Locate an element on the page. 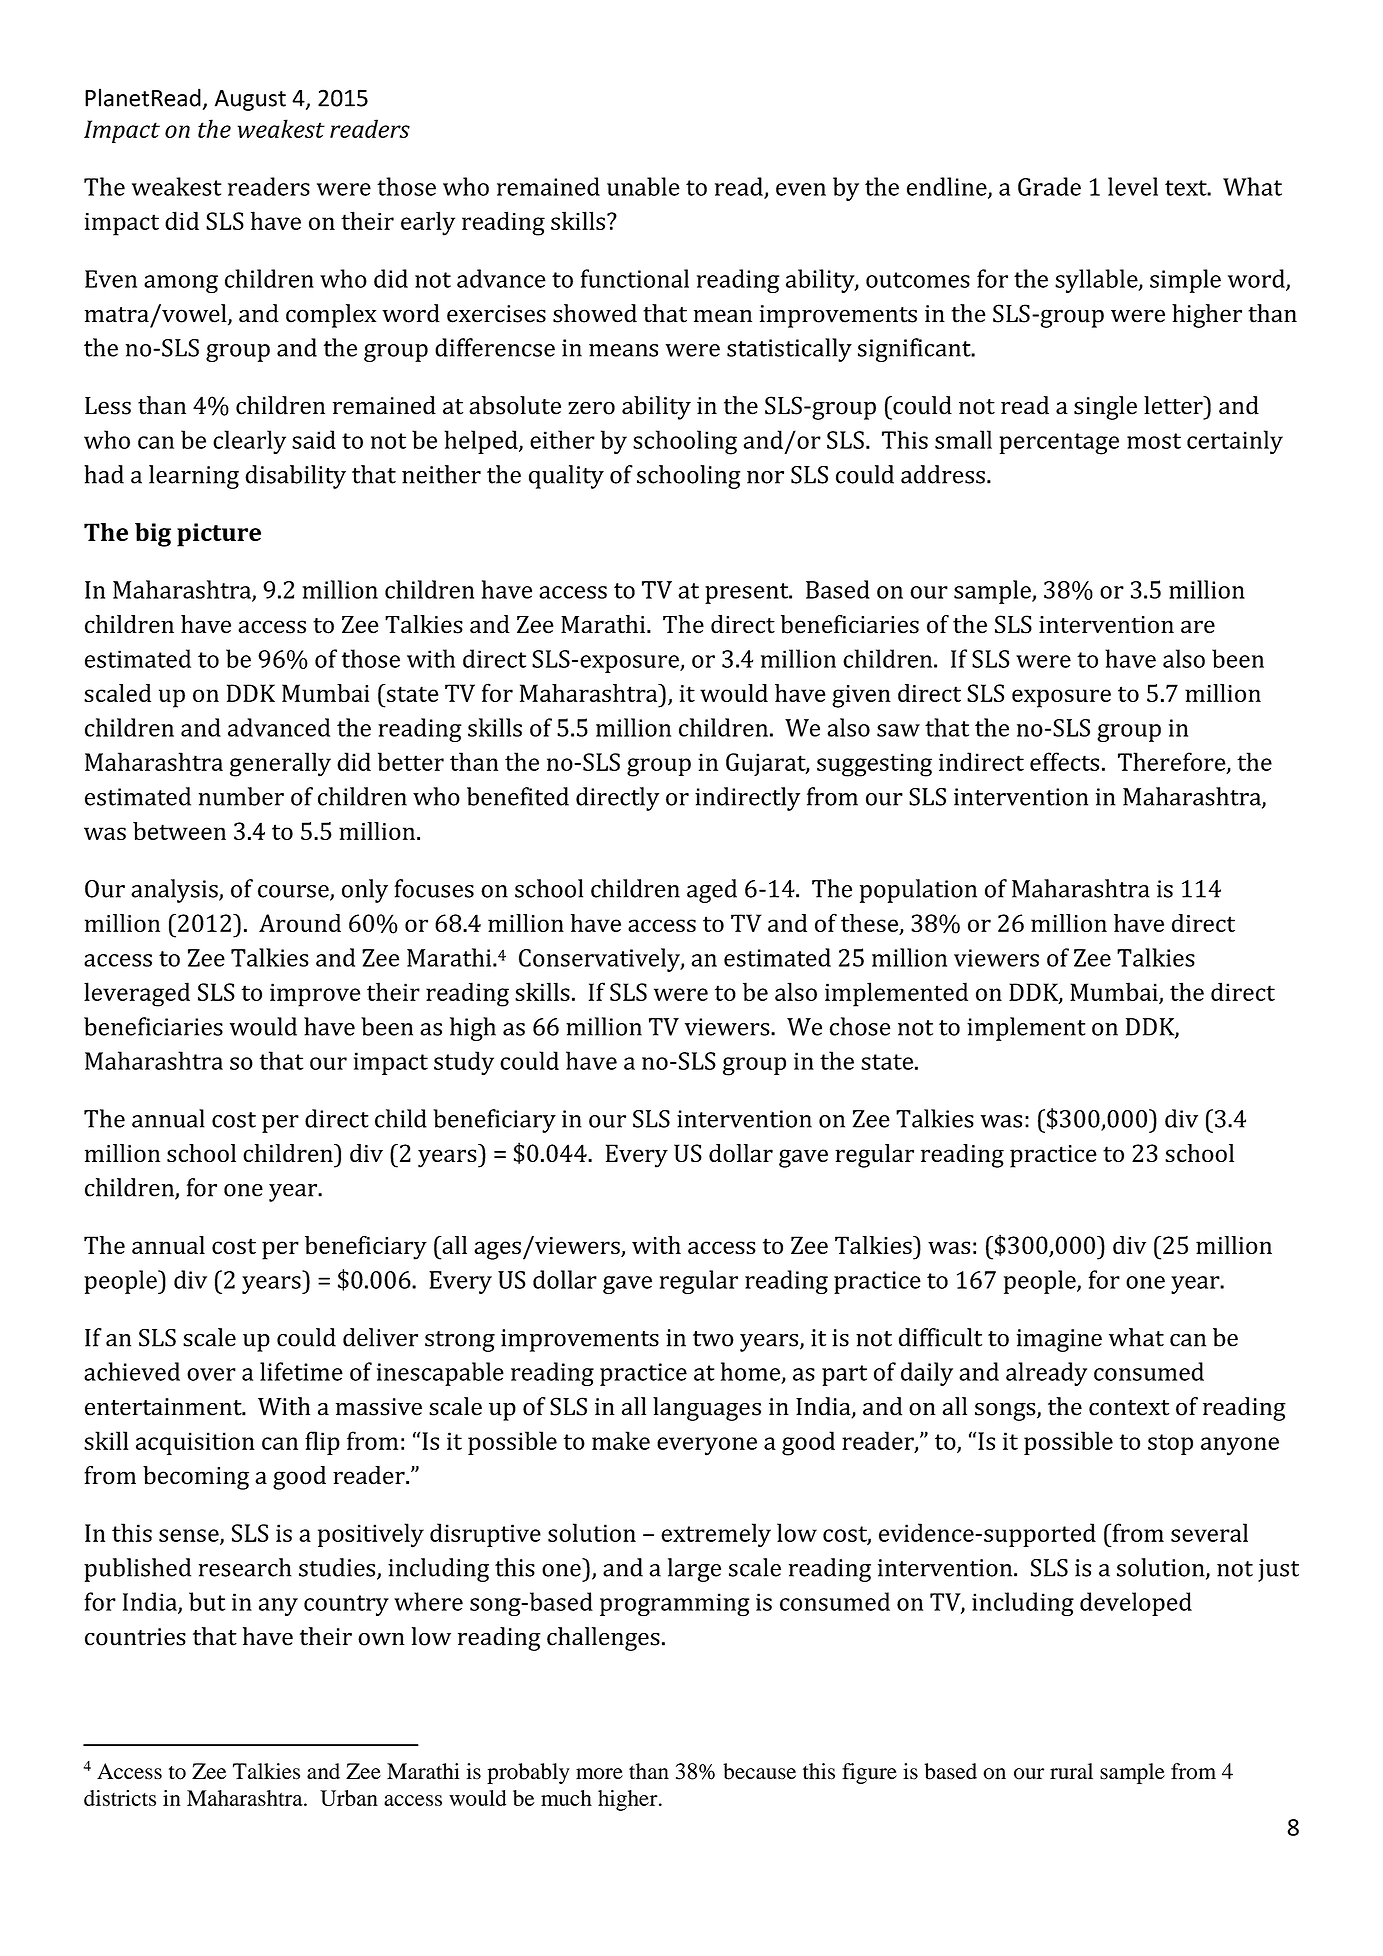 This image has height=1956, width=1383. imagine is located at coordinates (1059, 1340).
